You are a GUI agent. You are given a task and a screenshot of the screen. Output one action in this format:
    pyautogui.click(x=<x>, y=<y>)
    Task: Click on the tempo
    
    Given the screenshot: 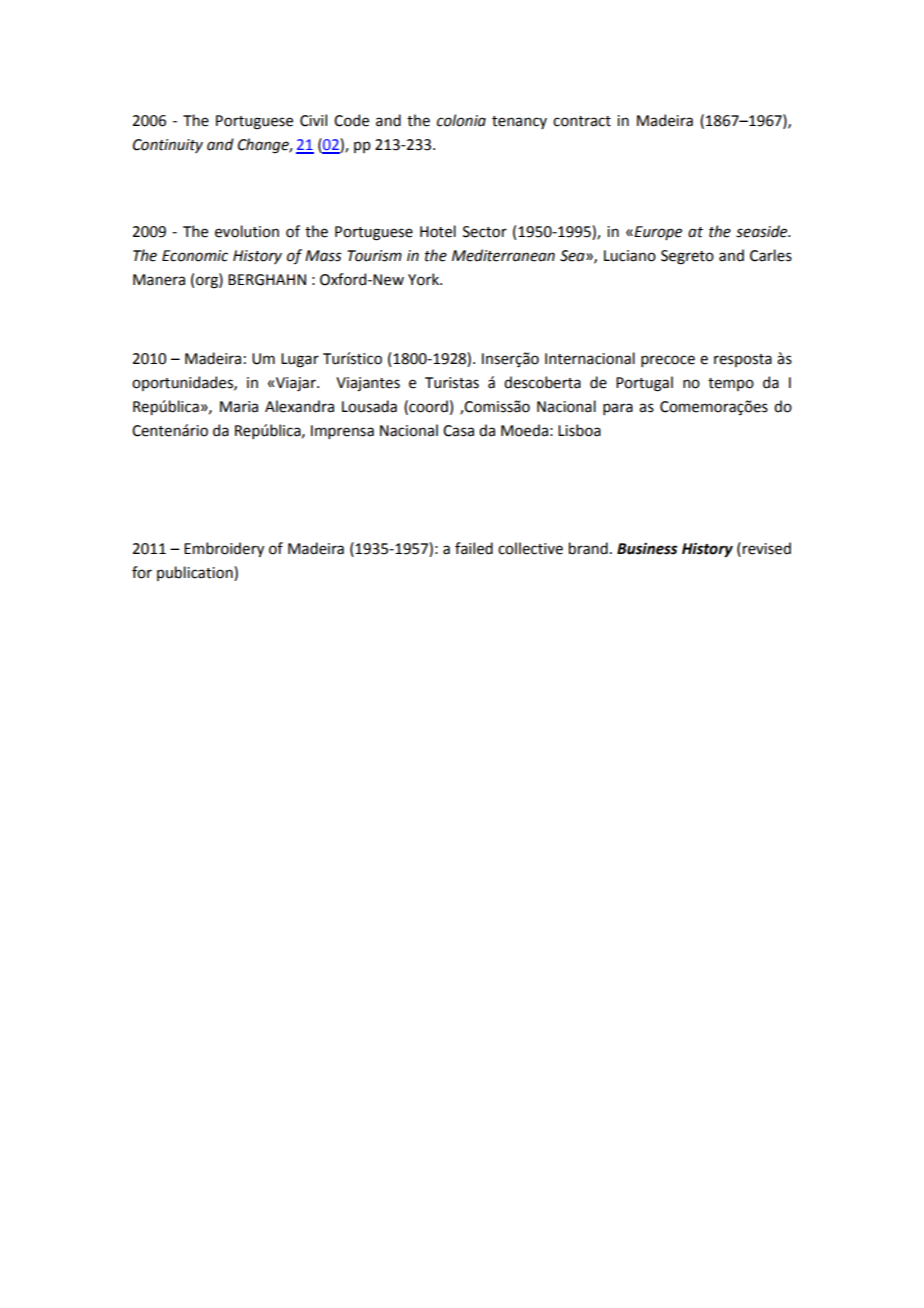 What is the action you would take?
    pyautogui.click(x=731, y=384)
